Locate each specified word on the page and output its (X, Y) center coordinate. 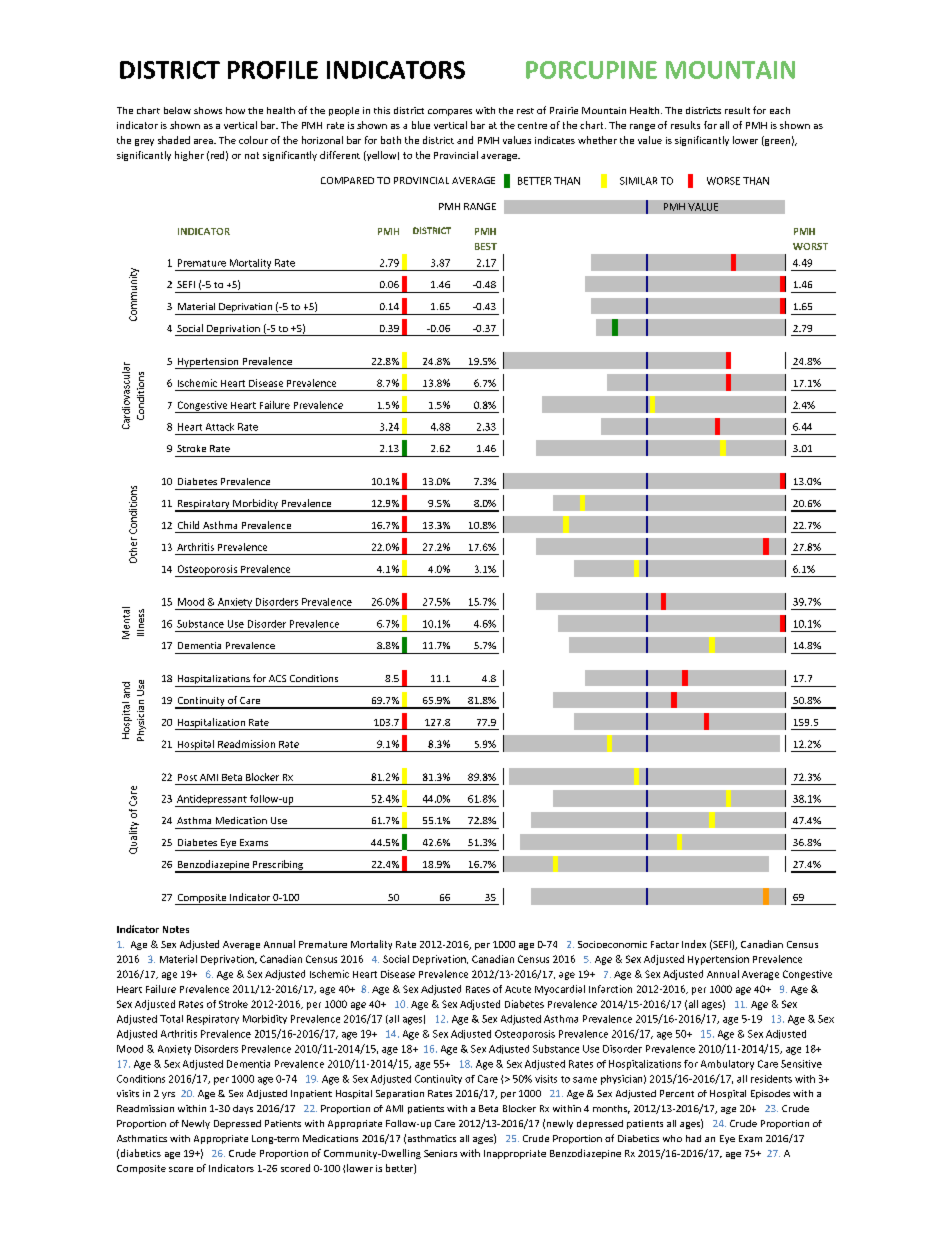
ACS (277, 678)
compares (450, 112)
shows (208, 110)
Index (694, 944)
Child (188, 525)
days (243, 1109)
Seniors (440, 1153)
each (780, 110)
